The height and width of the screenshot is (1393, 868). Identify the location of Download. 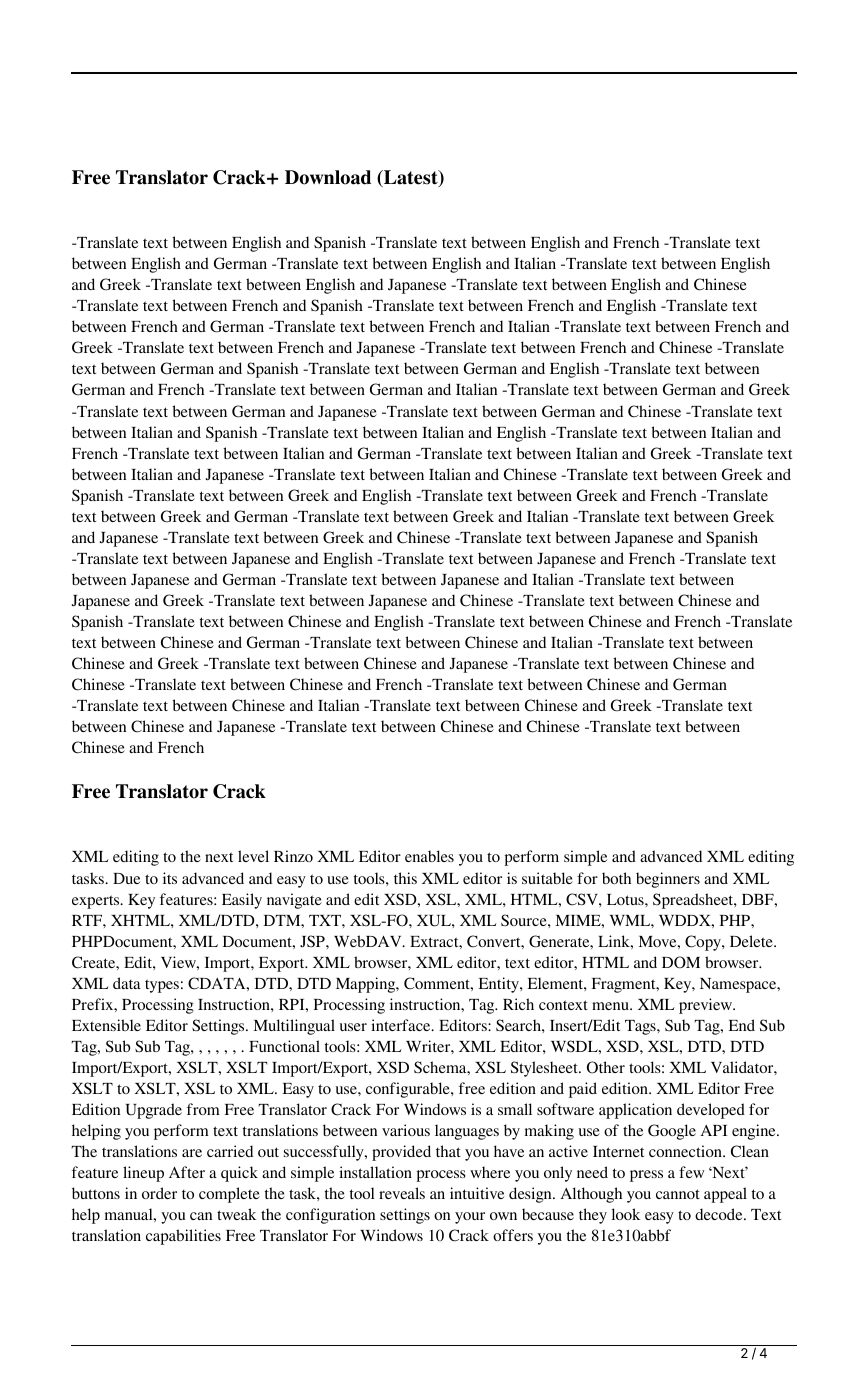
(328, 177).
